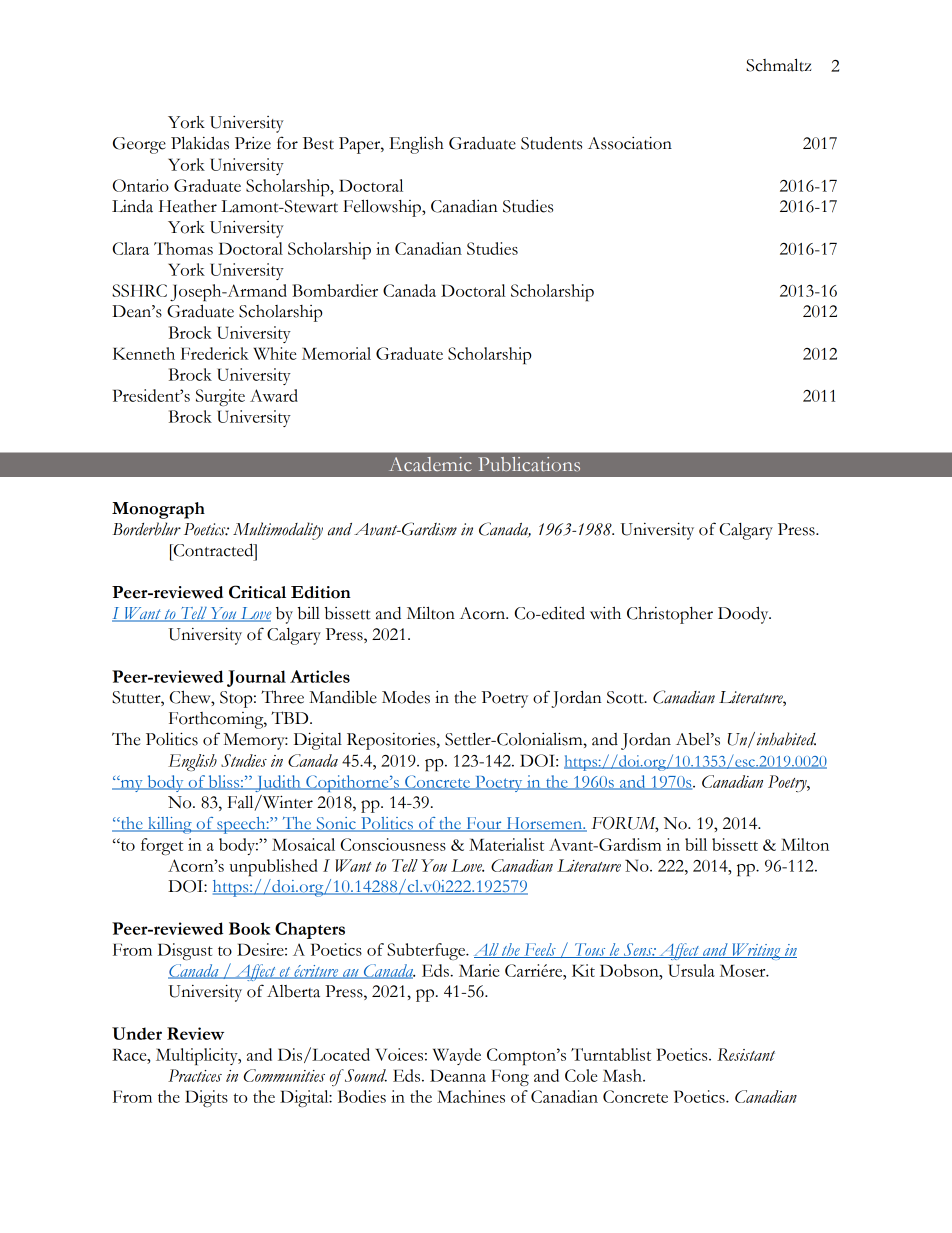 This image has width=952, height=1233. I want to click on Schmaltz, so click(778, 65).
